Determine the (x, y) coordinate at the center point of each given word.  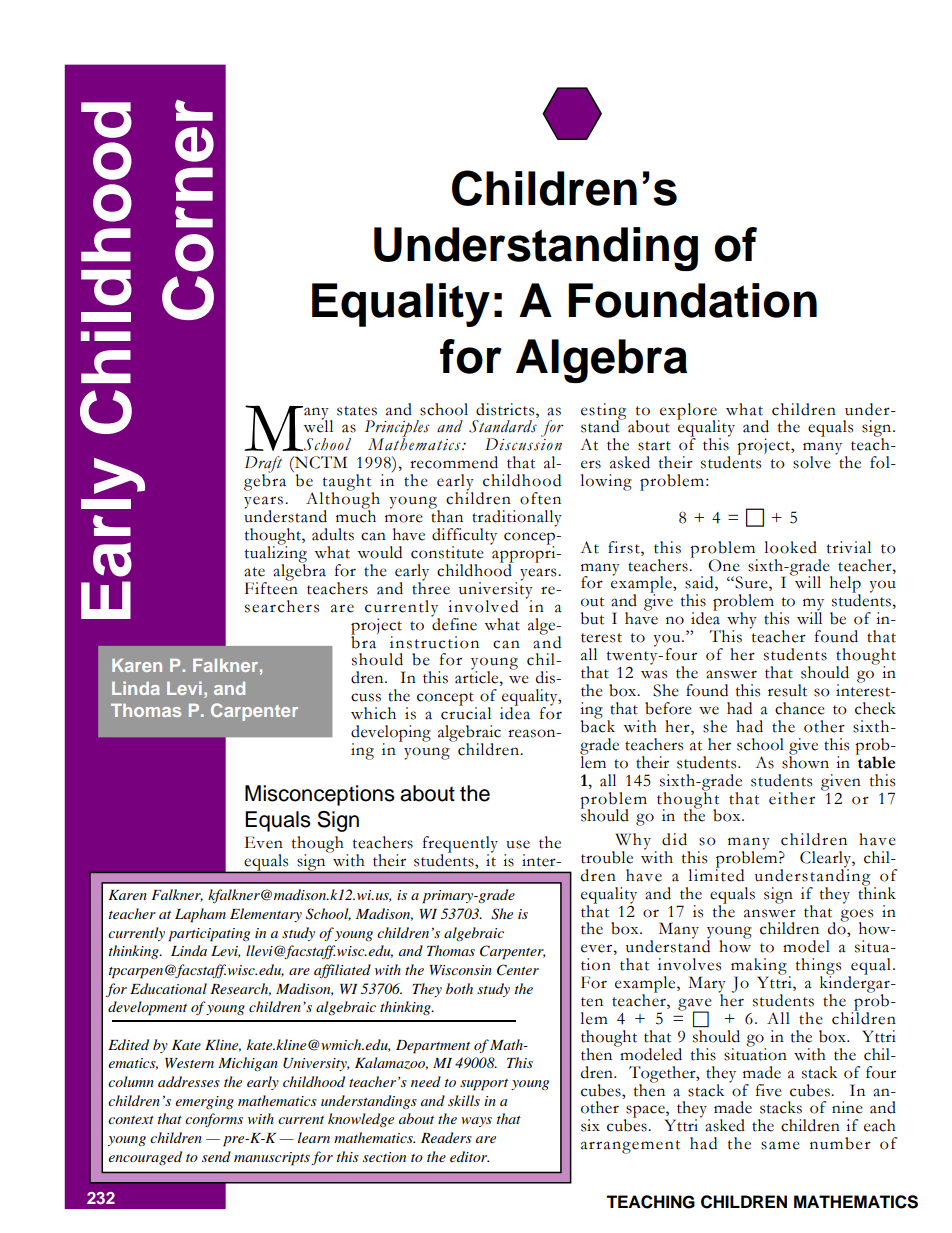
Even (264, 842)
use (518, 844)
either (792, 798)
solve (811, 462)
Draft (263, 465)
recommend (454, 462)
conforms (214, 1120)
